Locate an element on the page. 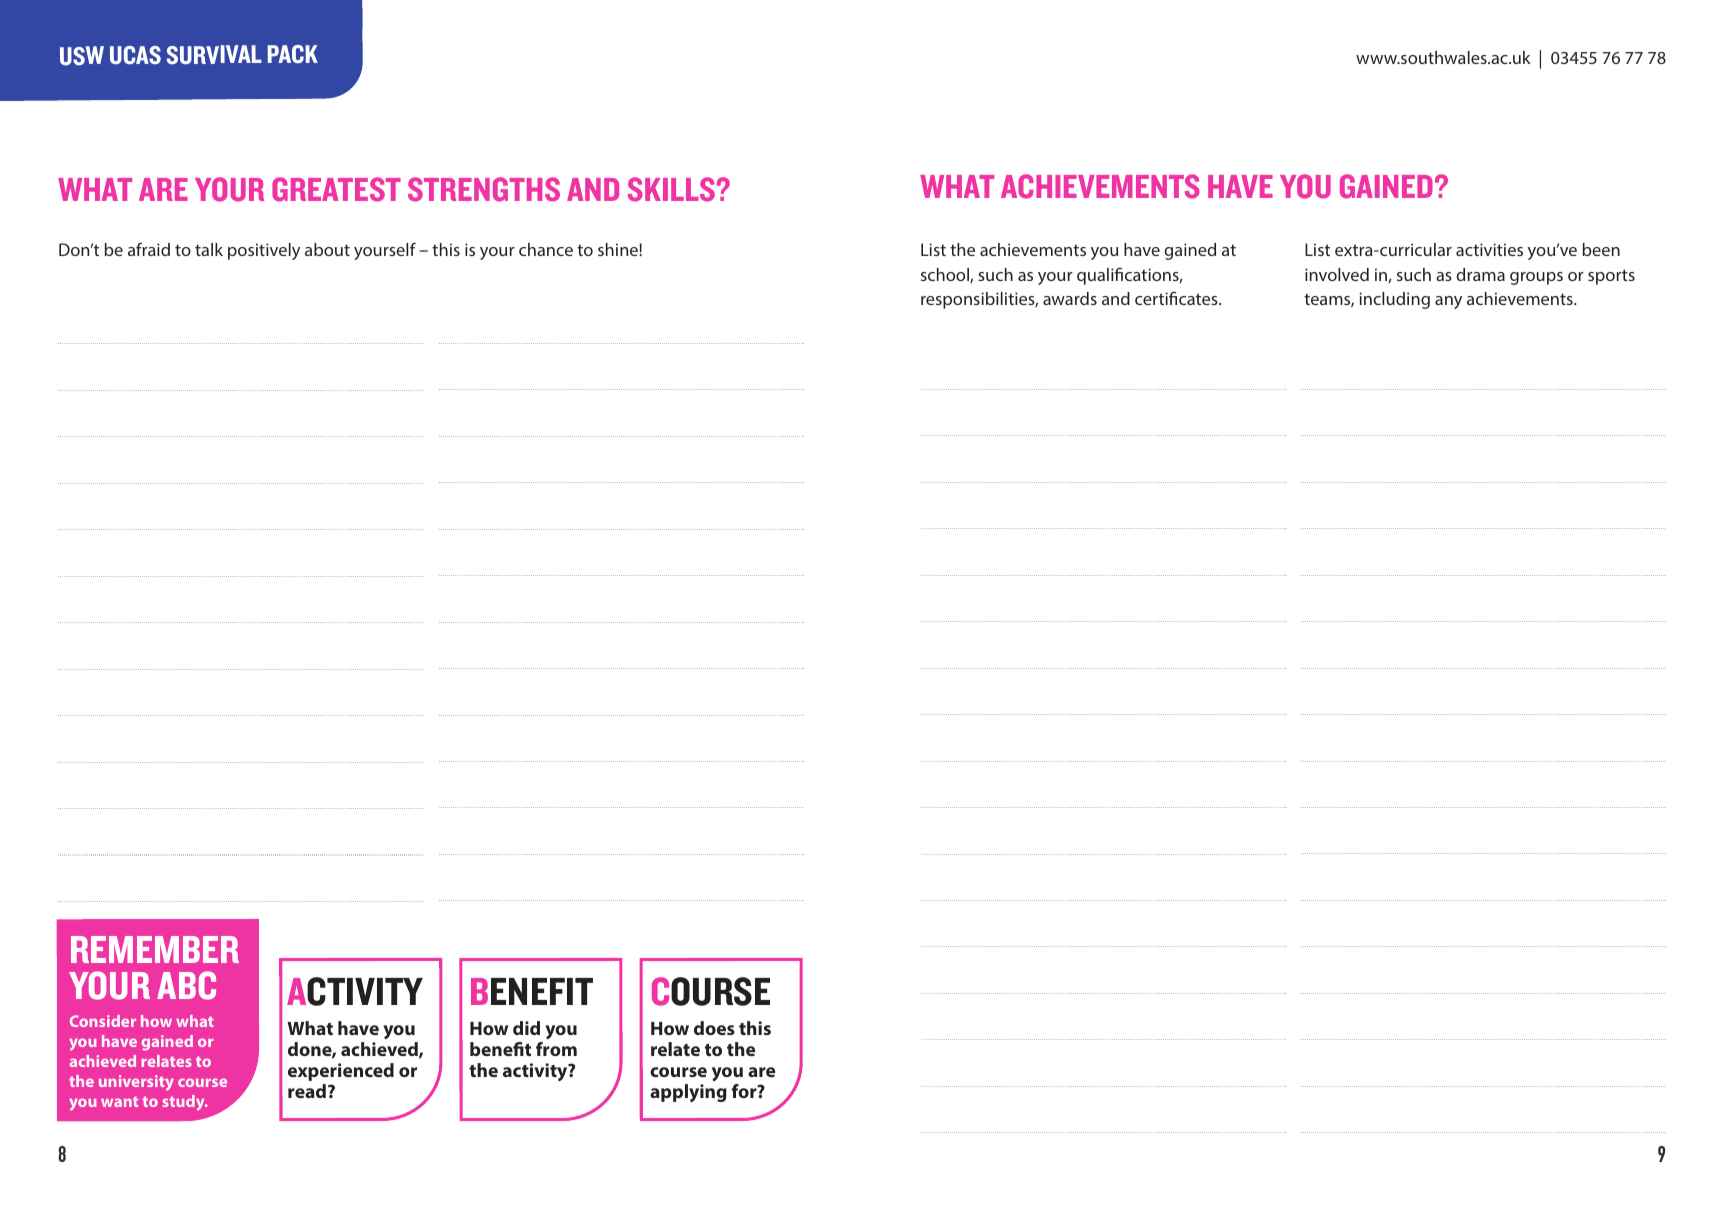 The width and height of the image is (1724, 1219). SKILLS is located at coordinates (671, 189).
